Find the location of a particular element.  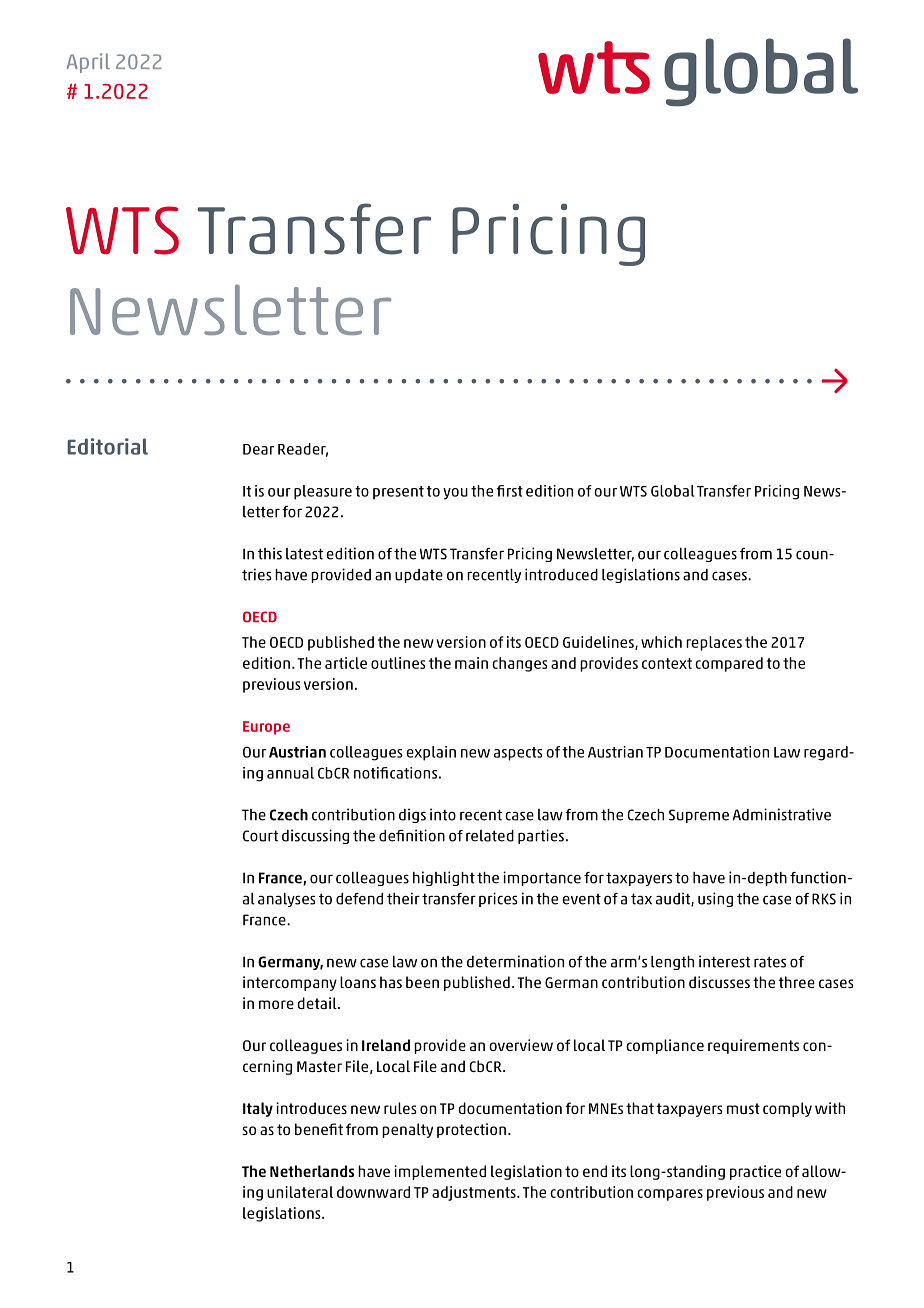

implemented is located at coordinates (440, 1172).
